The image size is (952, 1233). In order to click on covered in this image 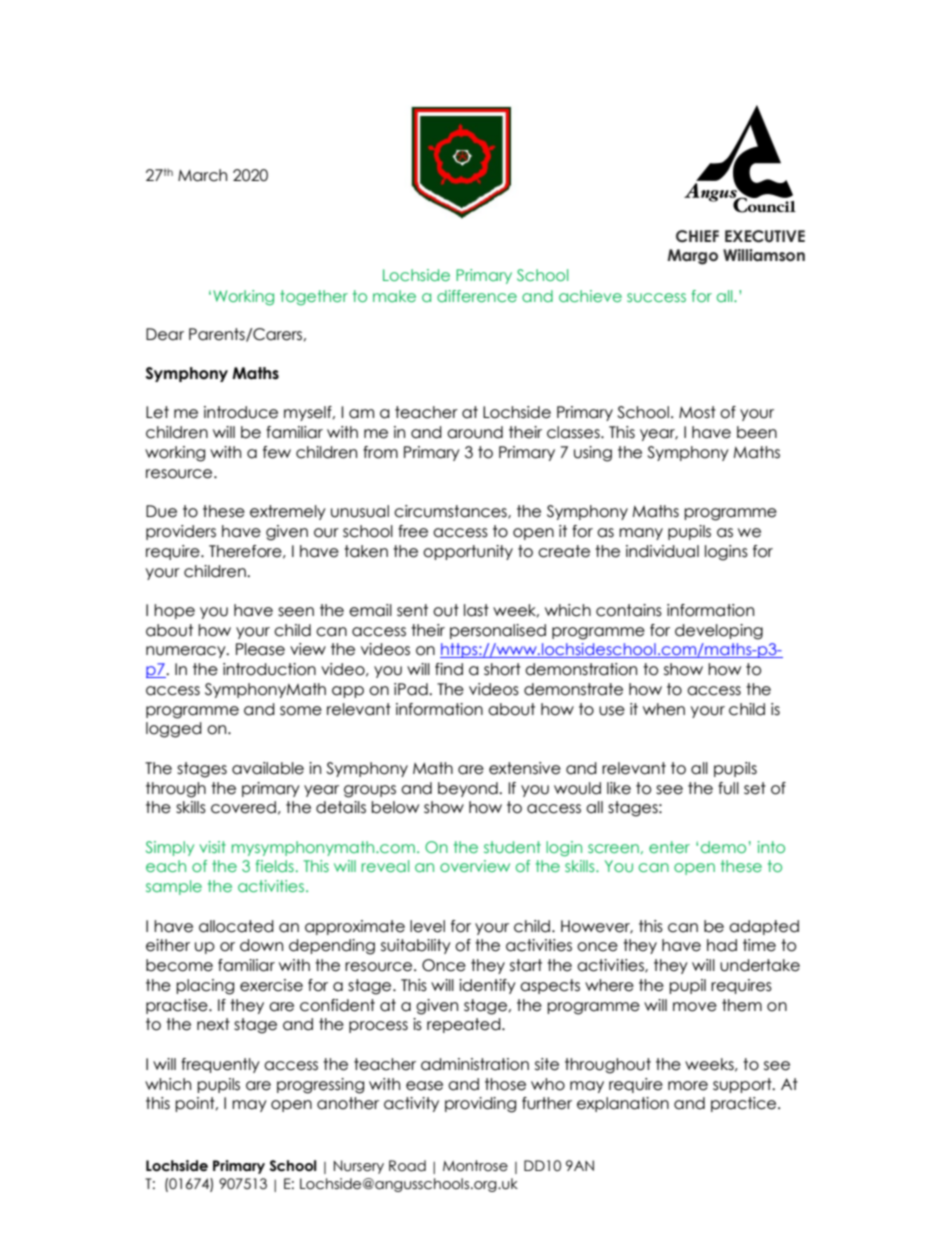, I will do `click(243, 807)`.
